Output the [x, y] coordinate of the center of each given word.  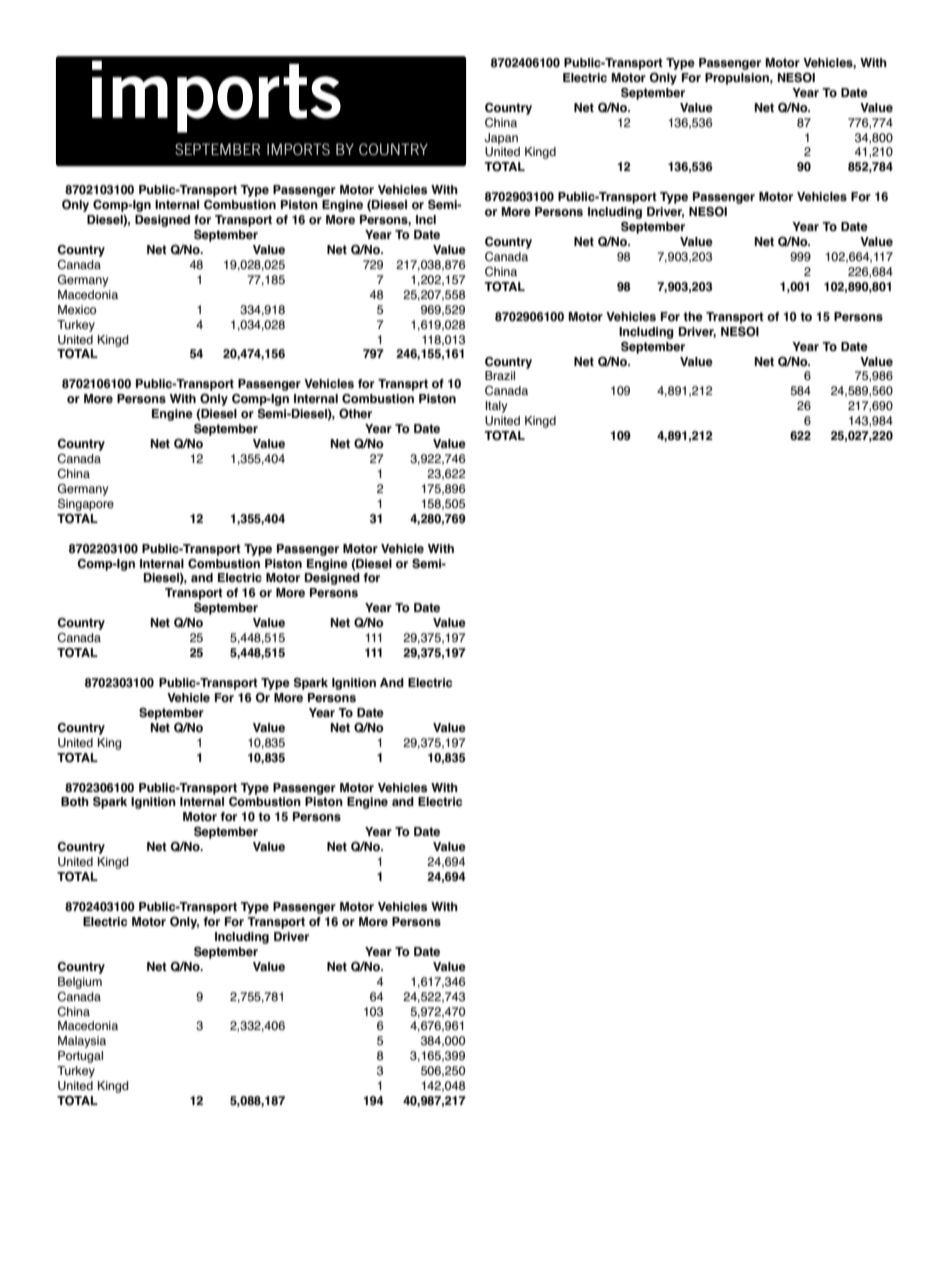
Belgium [80, 983]
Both [75, 802]
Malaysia [82, 1042]
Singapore [86, 505]
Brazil [500, 375]
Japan [501, 139]
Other [355, 413]
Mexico [77, 310]
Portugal [80, 1057]
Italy [496, 407]
